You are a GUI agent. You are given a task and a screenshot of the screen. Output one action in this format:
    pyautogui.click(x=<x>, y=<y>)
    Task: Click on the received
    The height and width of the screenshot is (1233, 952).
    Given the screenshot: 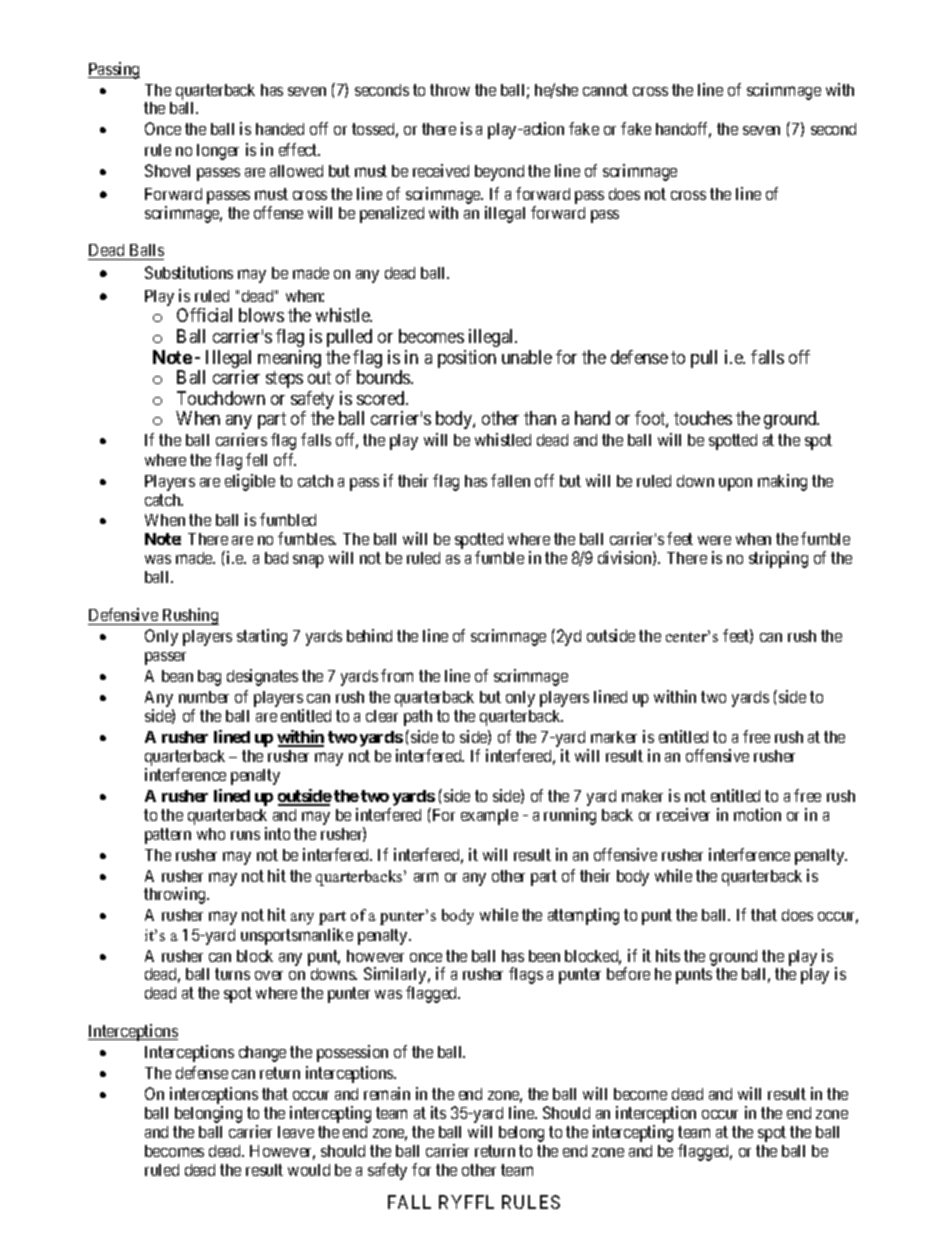 What is the action you would take?
    pyautogui.click(x=441, y=170)
